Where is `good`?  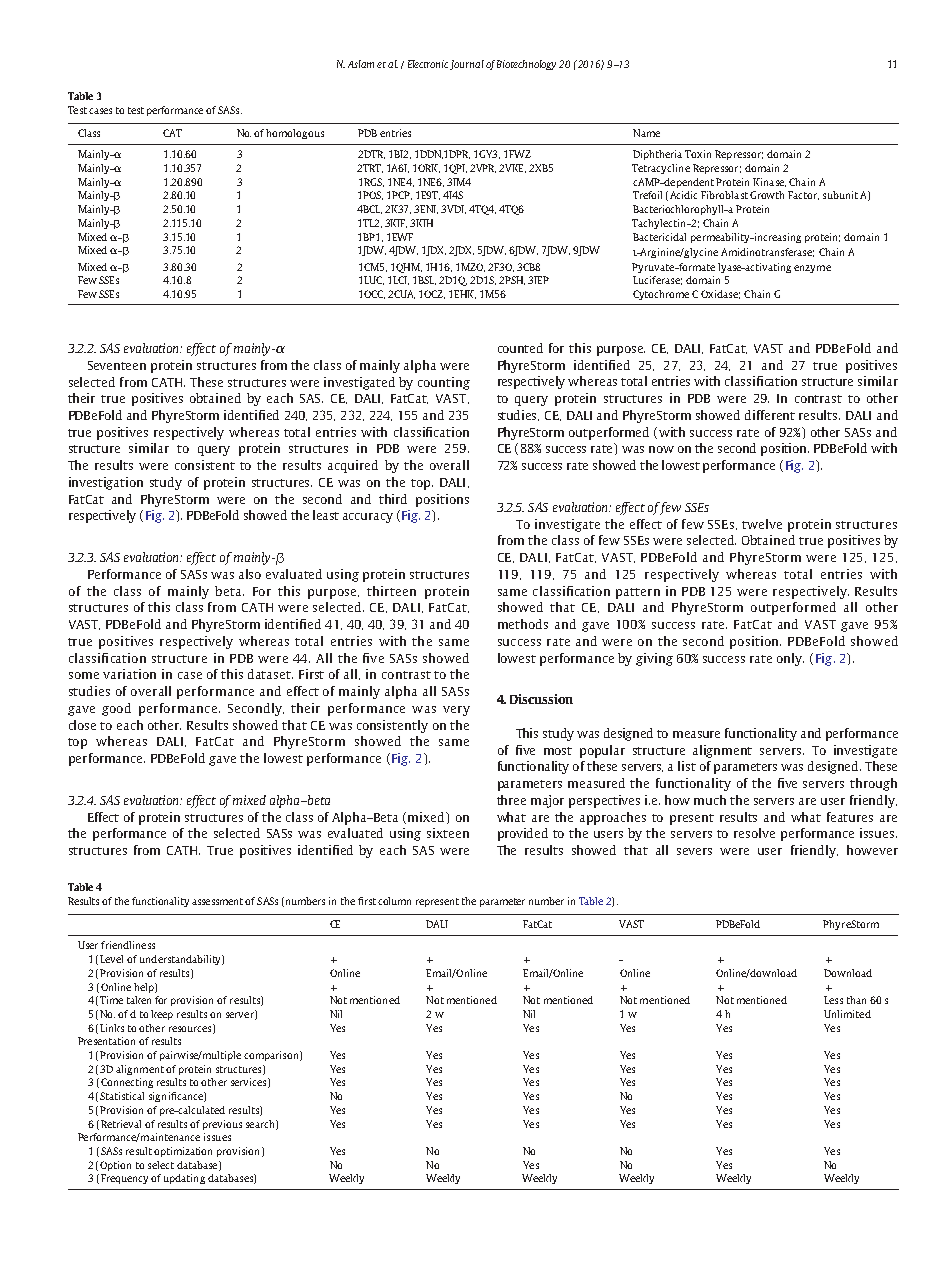 good is located at coordinates (116, 709).
